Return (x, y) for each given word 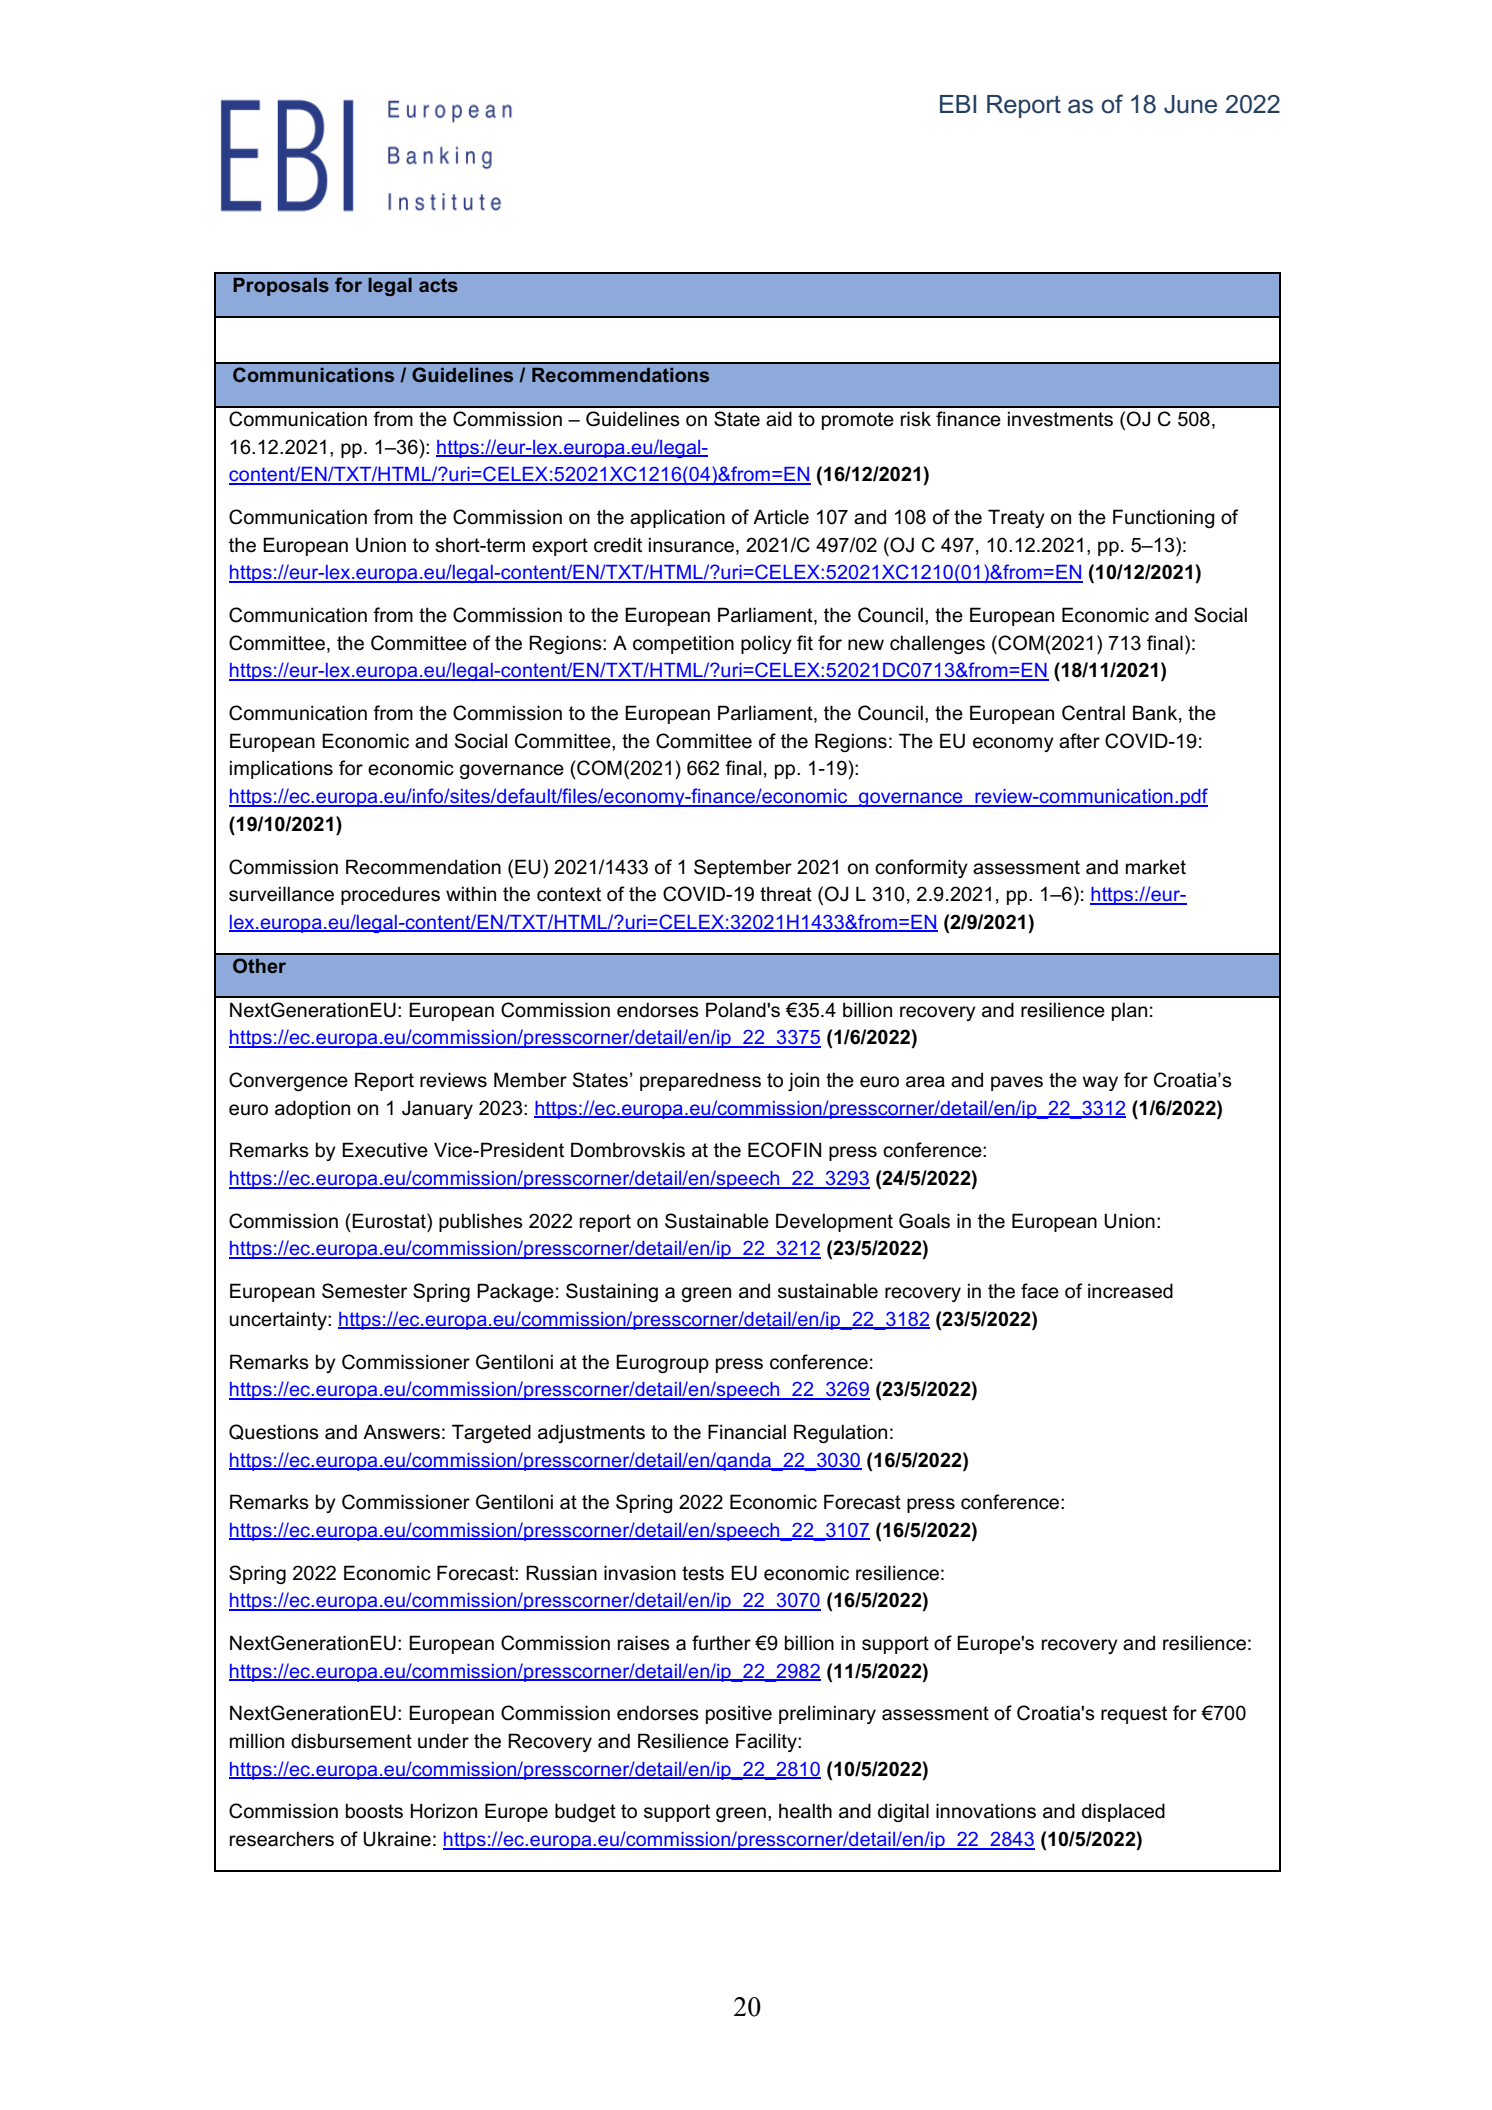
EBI (958, 104)
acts (438, 285)
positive (739, 1714)
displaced (1123, 1812)
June (1190, 104)
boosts (374, 1811)
